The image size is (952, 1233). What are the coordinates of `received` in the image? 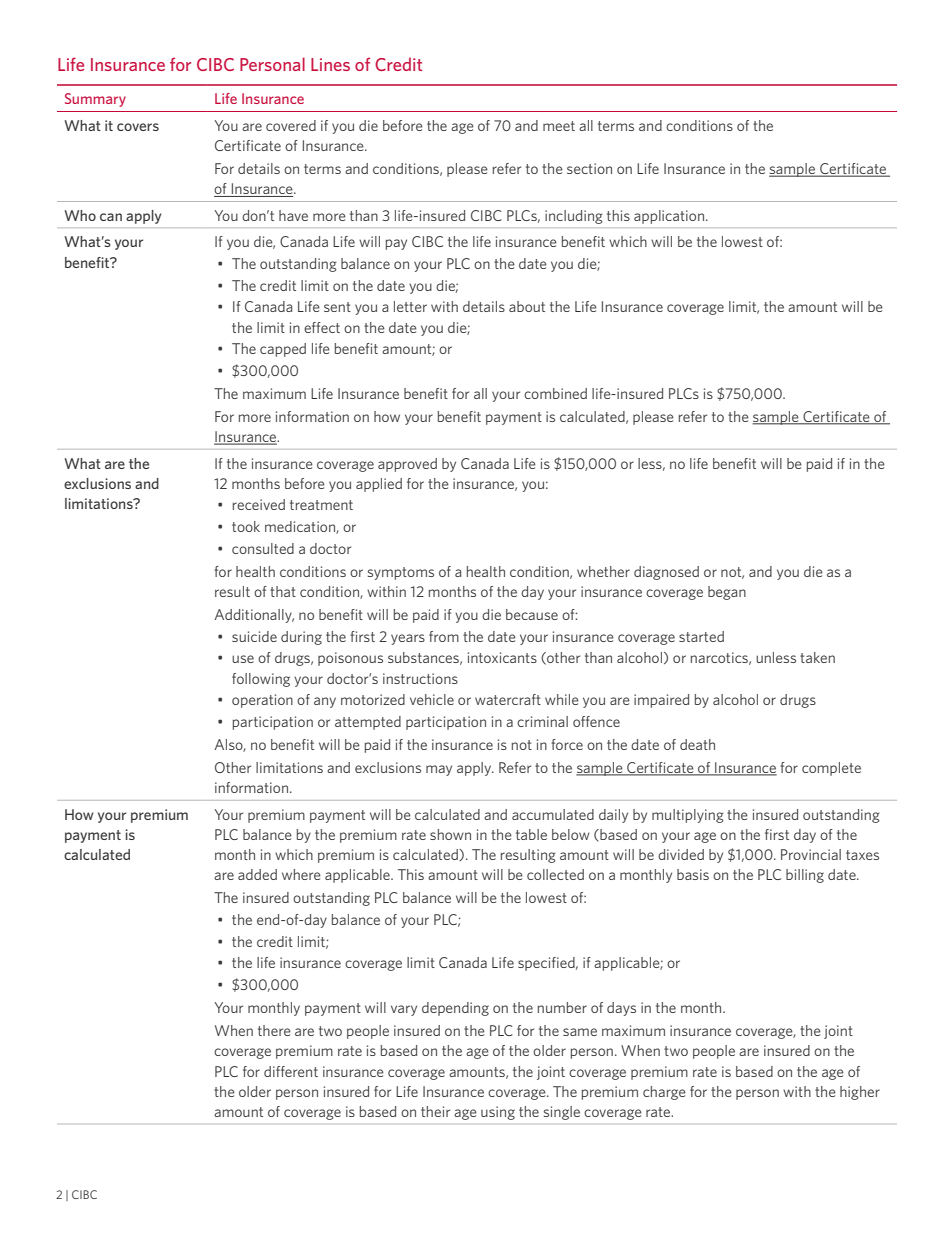 It's located at (259, 504).
